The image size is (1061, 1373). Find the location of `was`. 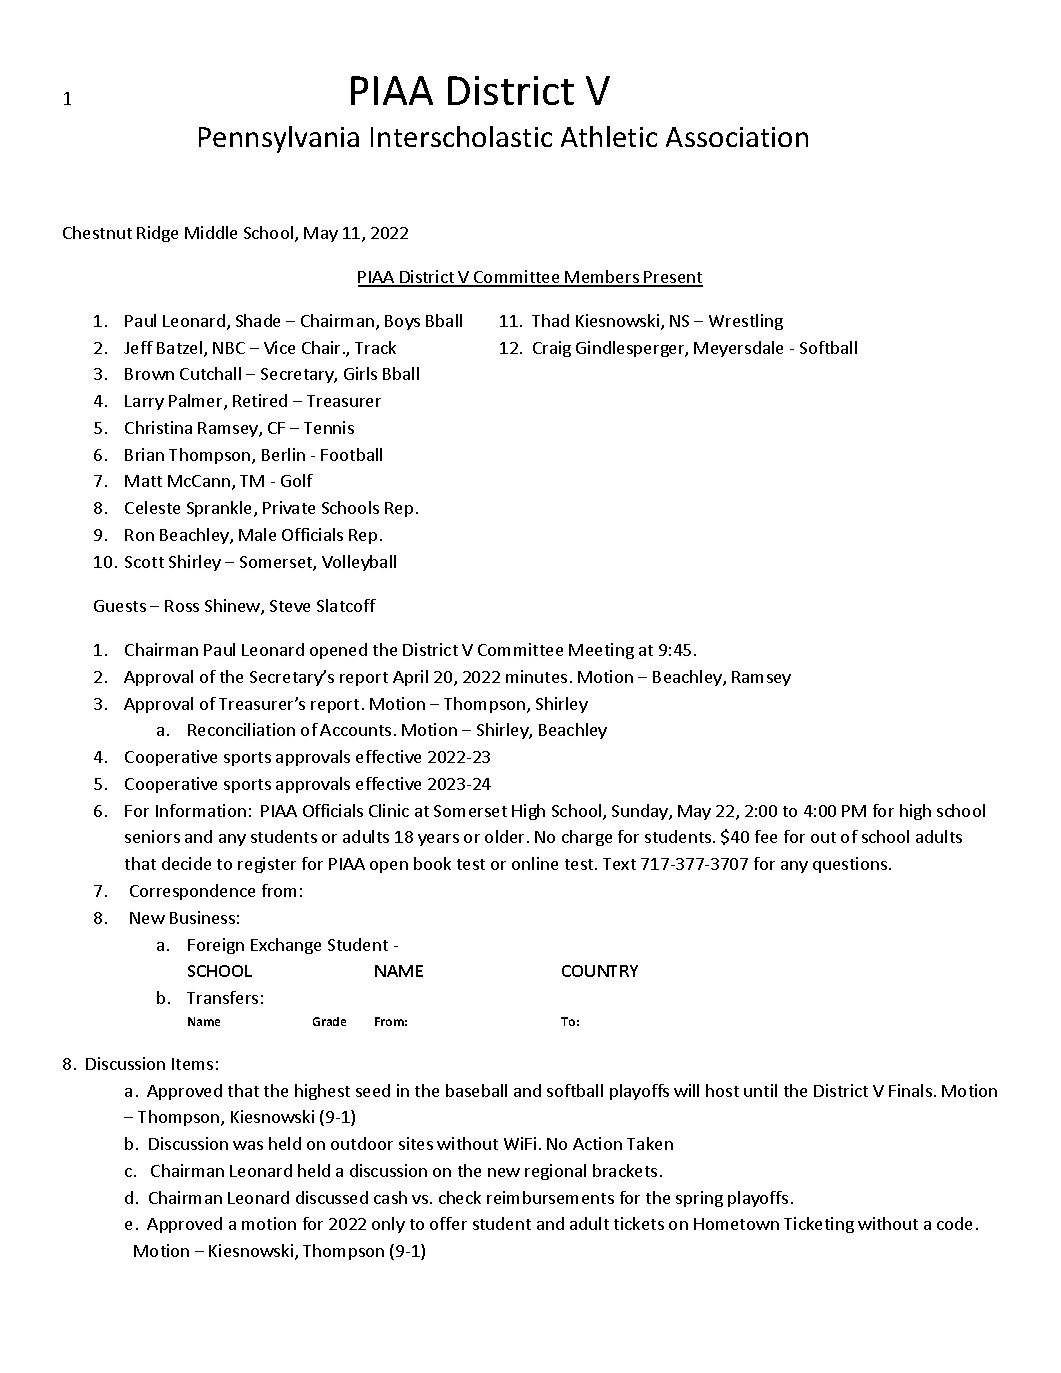

was is located at coordinates (248, 1145).
